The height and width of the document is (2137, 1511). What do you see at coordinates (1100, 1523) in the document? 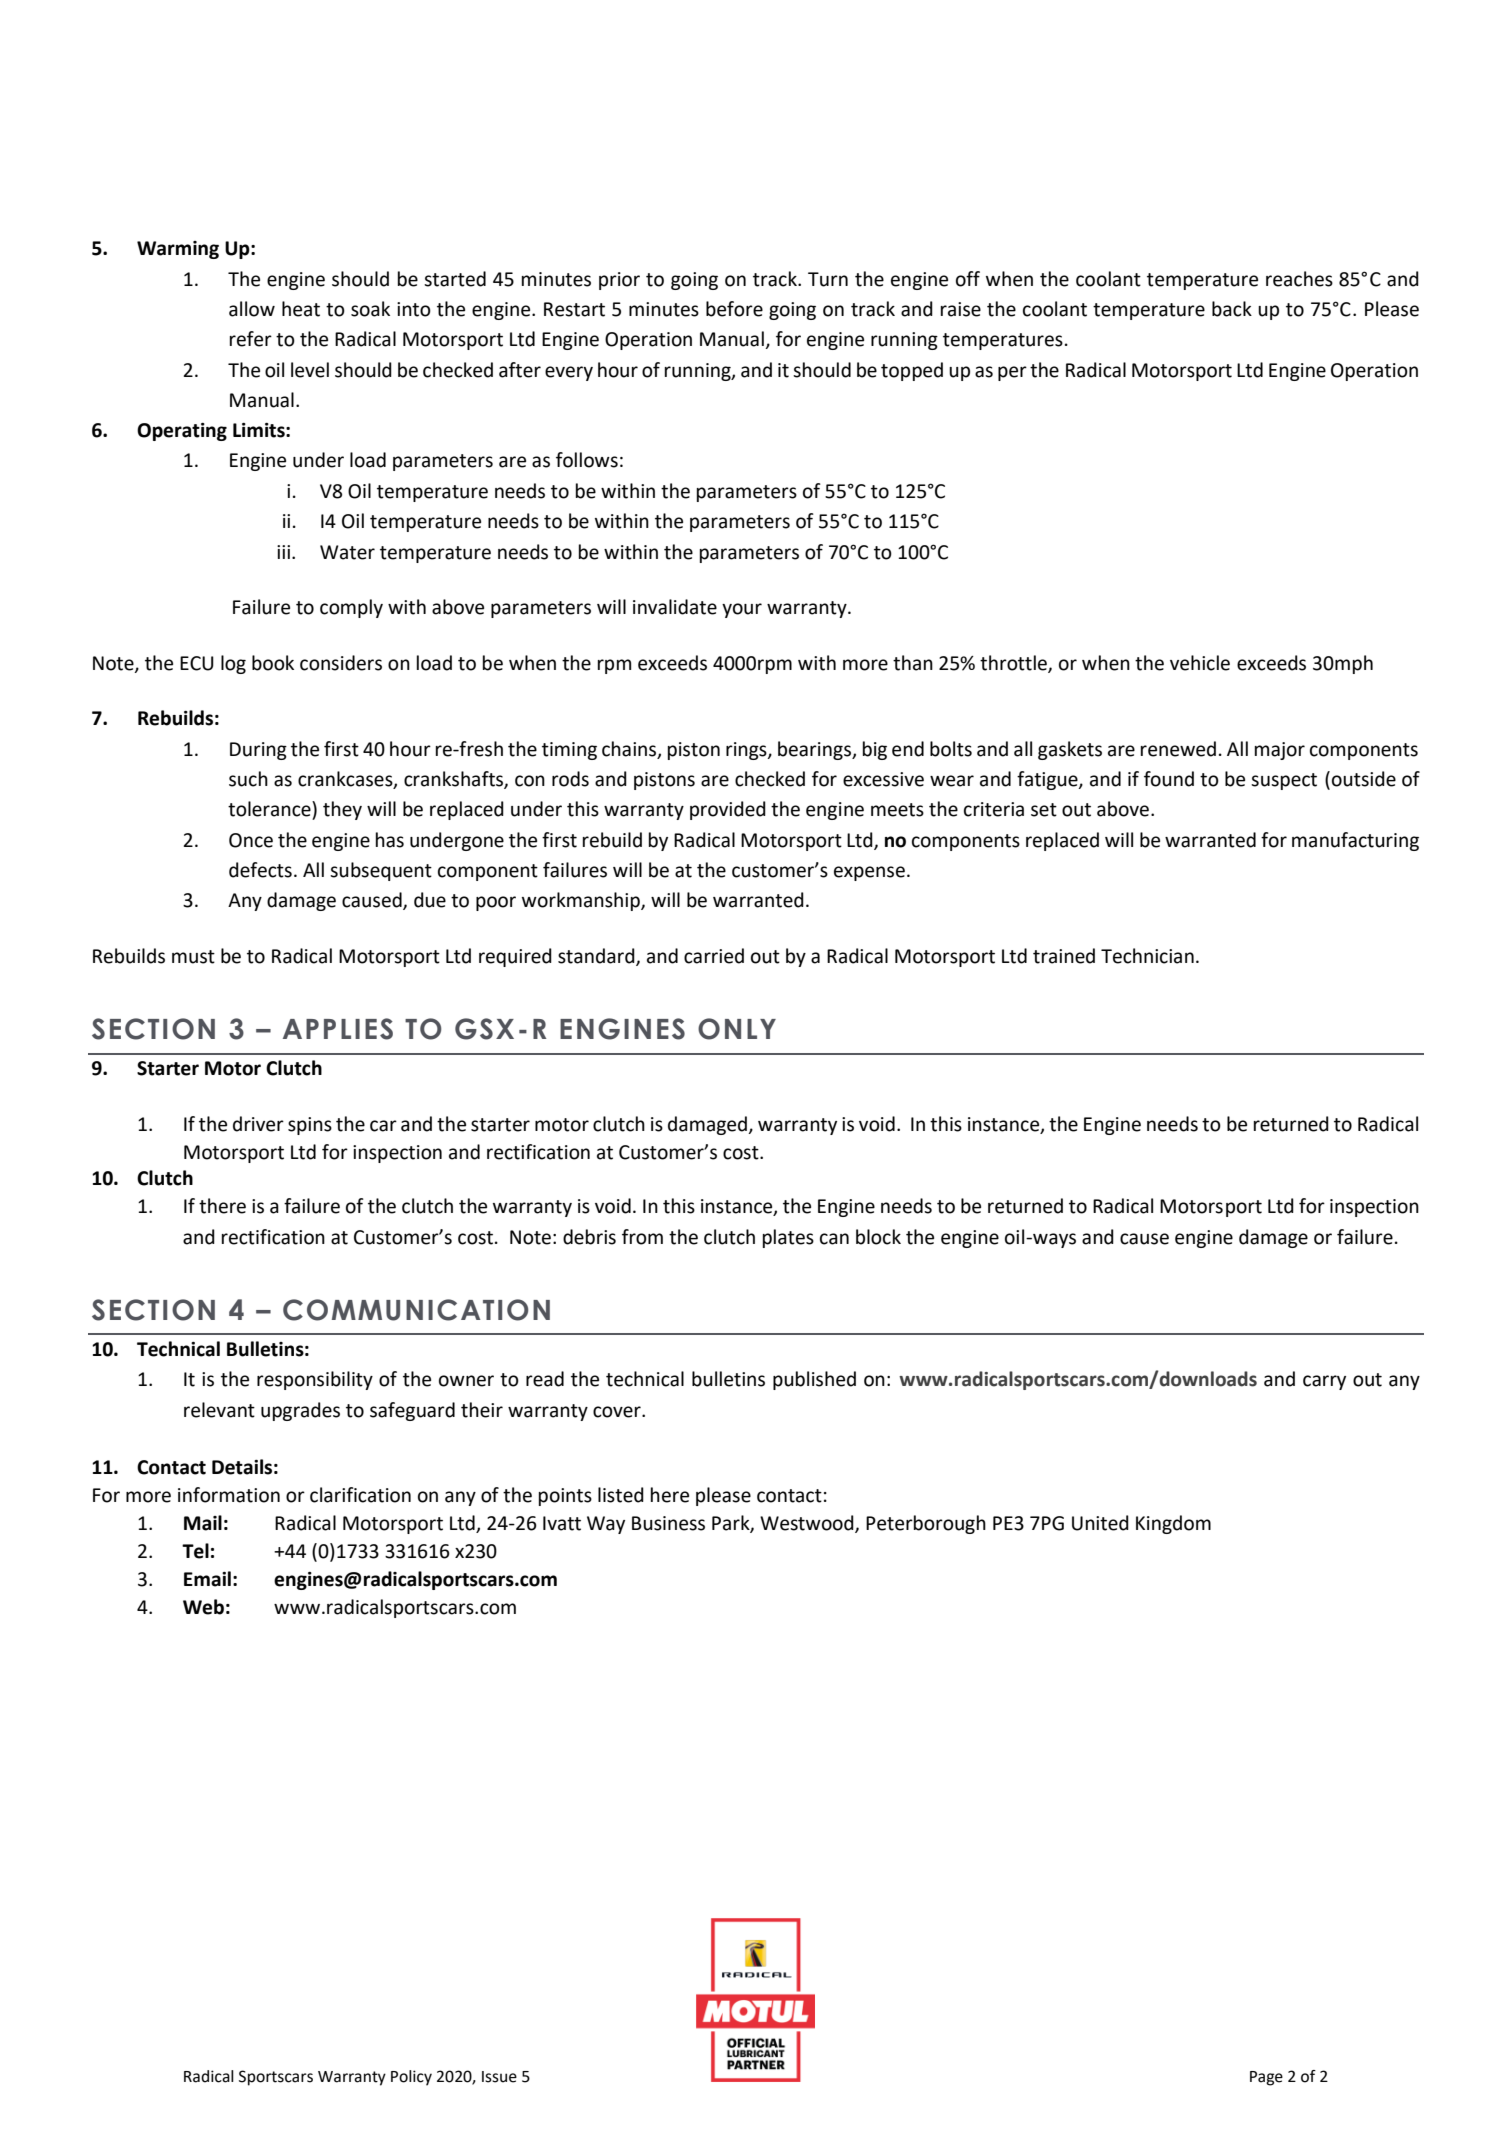
I see `United` at bounding box center [1100, 1523].
